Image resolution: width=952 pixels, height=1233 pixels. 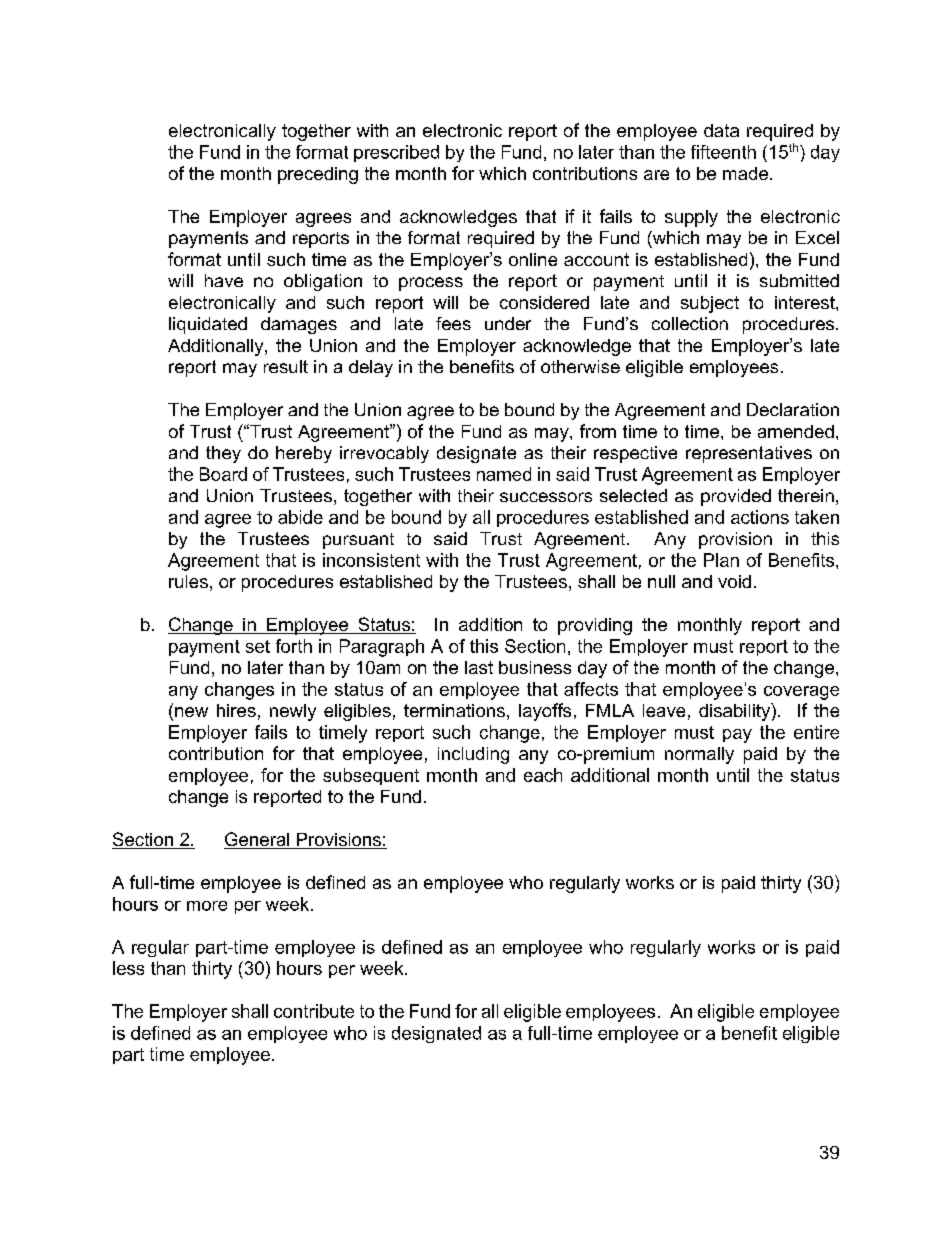 I want to click on preceding, so click(x=318, y=175).
